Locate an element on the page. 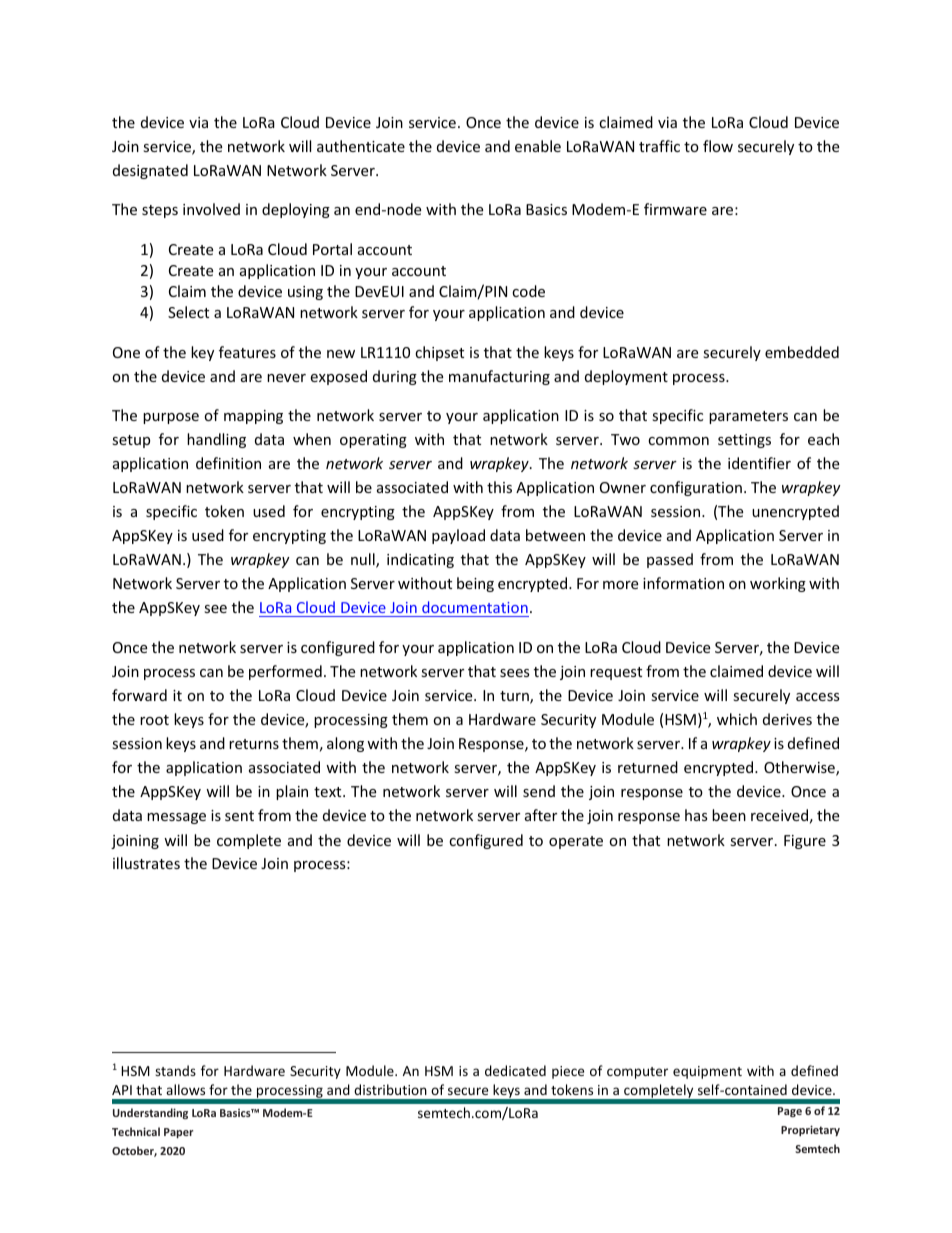  been is located at coordinates (729, 815).
